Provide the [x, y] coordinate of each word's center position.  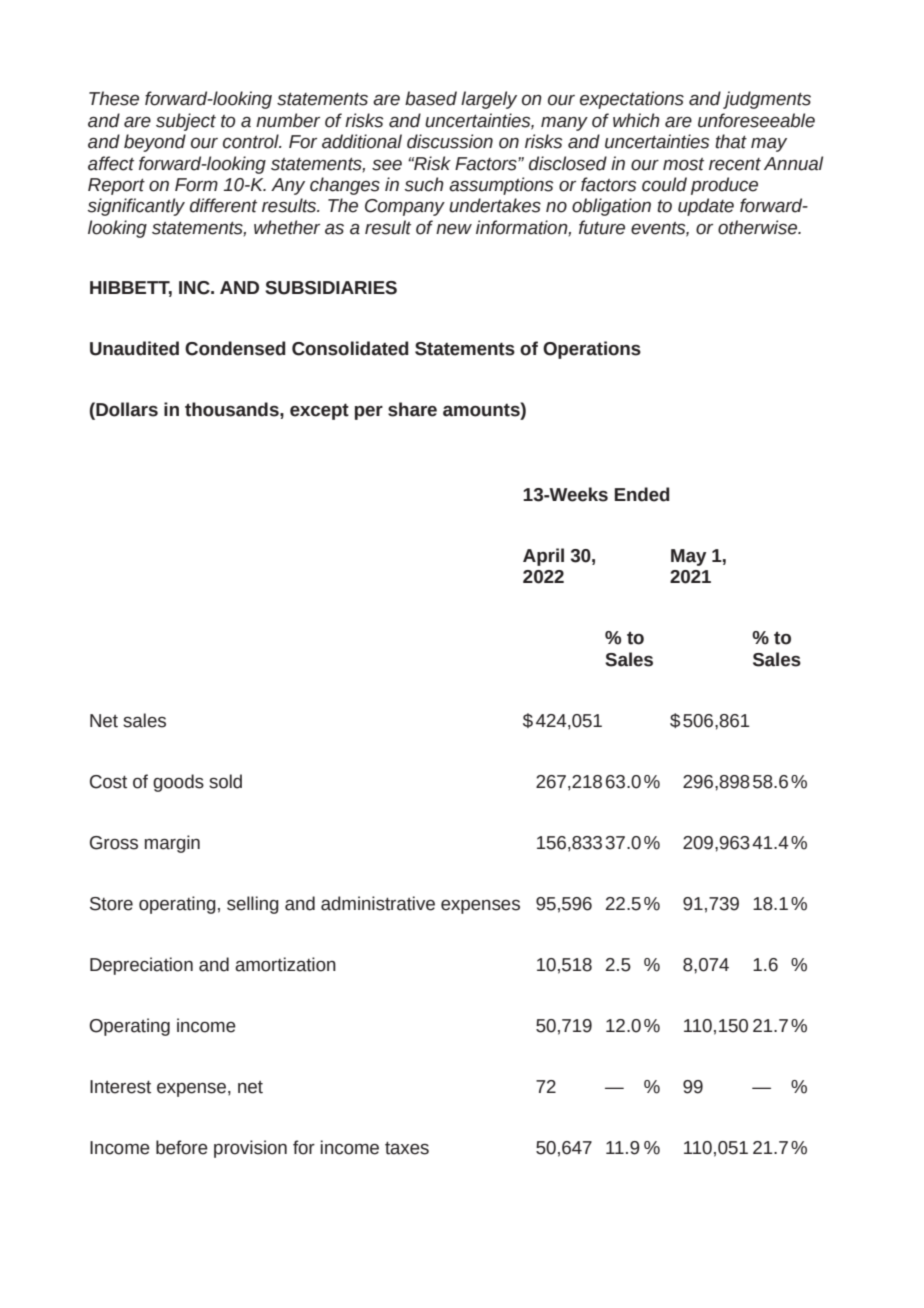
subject [186, 122]
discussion [450, 141]
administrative [378, 903]
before [182, 1147]
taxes [407, 1148]
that [731, 141]
